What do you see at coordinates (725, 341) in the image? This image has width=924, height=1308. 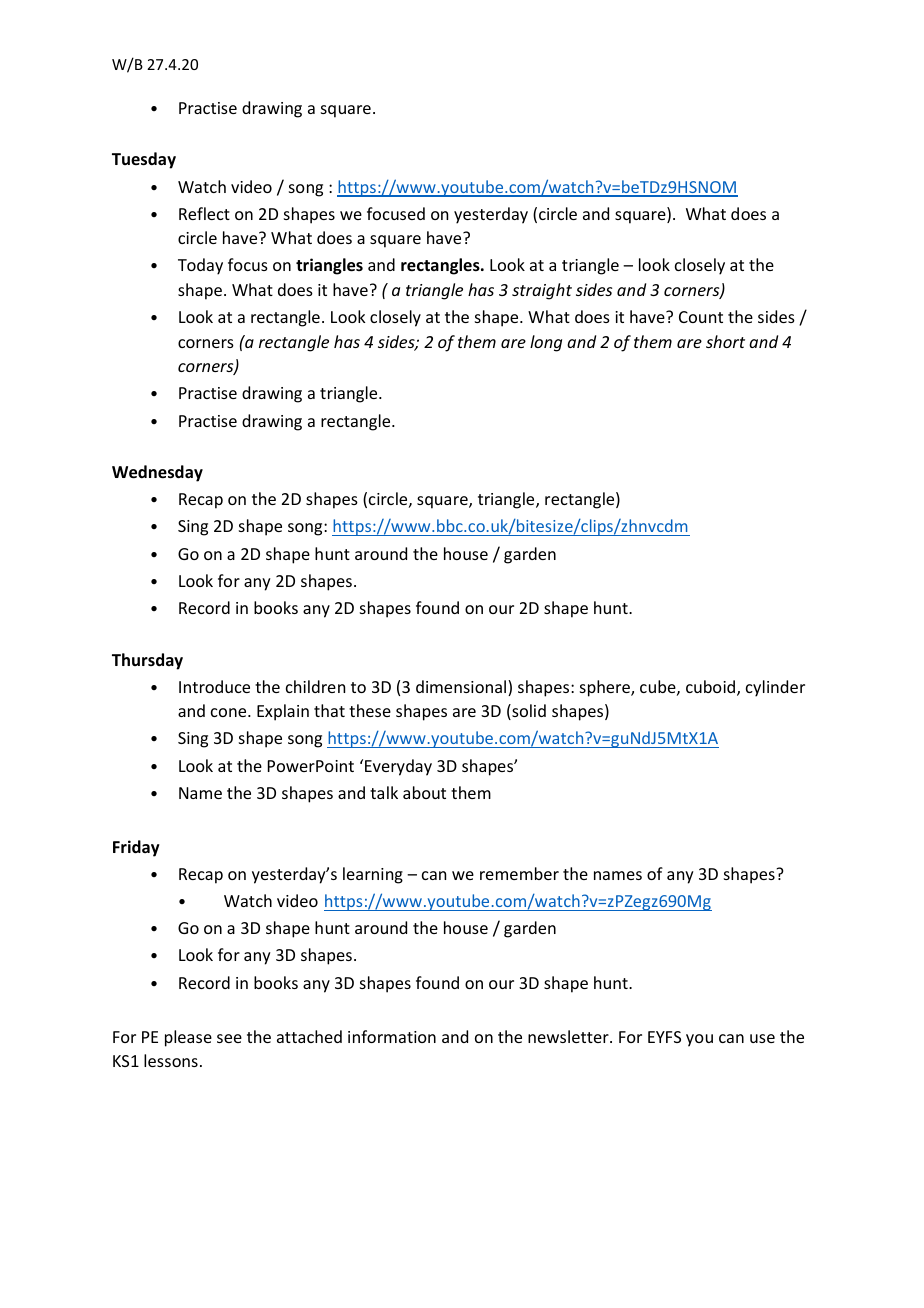 I see `short` at bounding box center [725, 341].
